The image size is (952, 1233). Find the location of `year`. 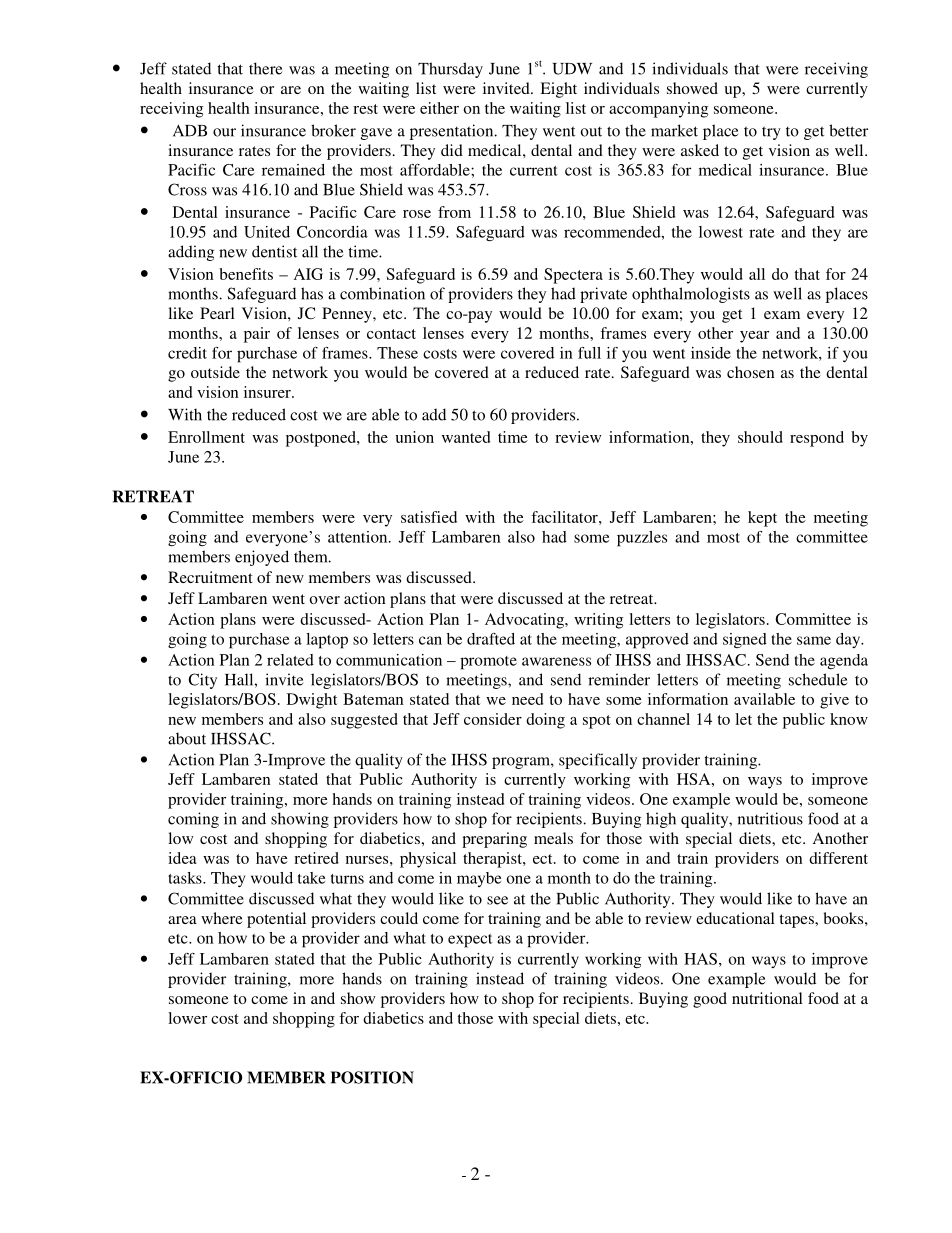

year is located at coordinates (754, 337).
